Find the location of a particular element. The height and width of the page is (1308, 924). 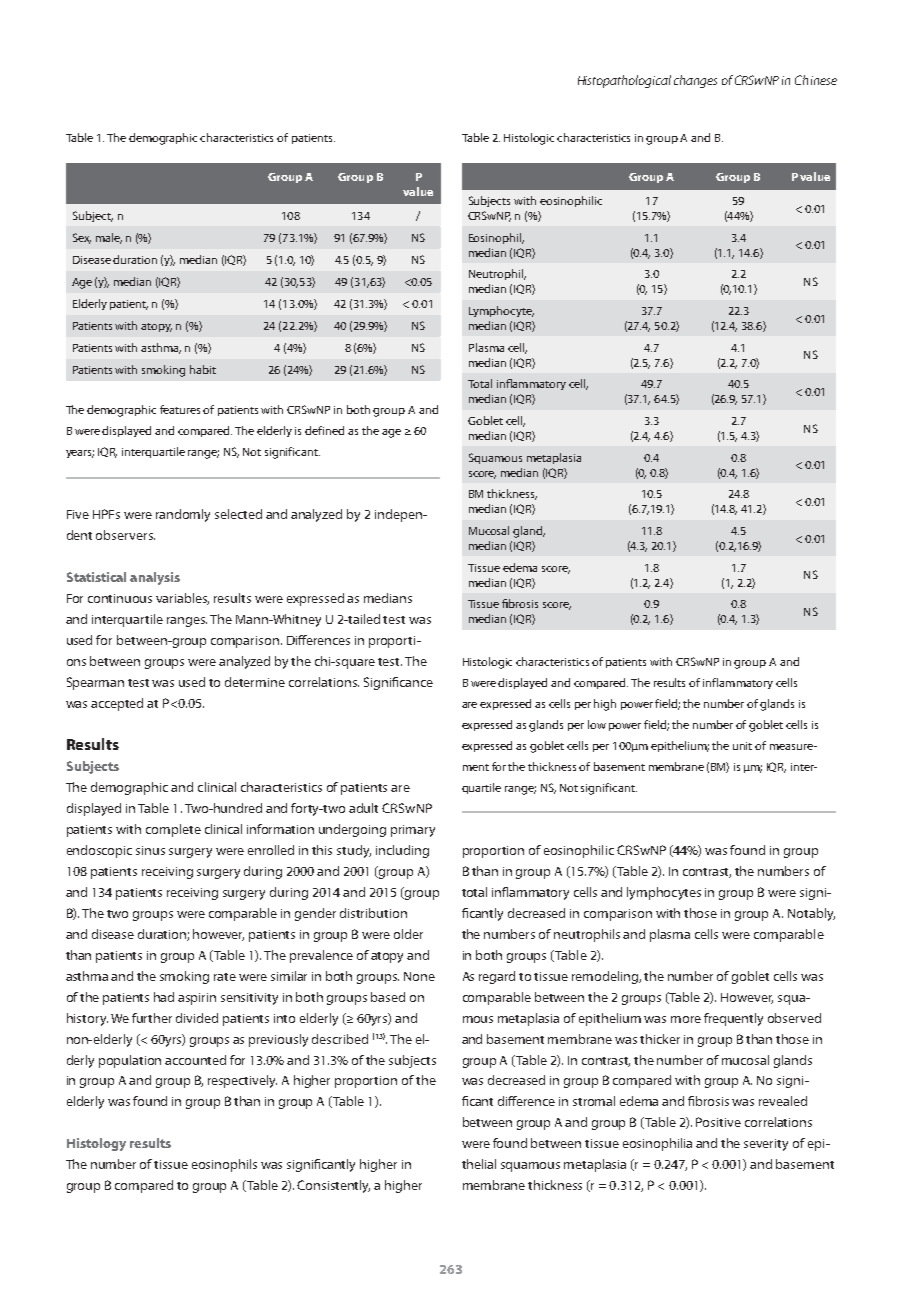

low is located at coordinates (597, 724).
